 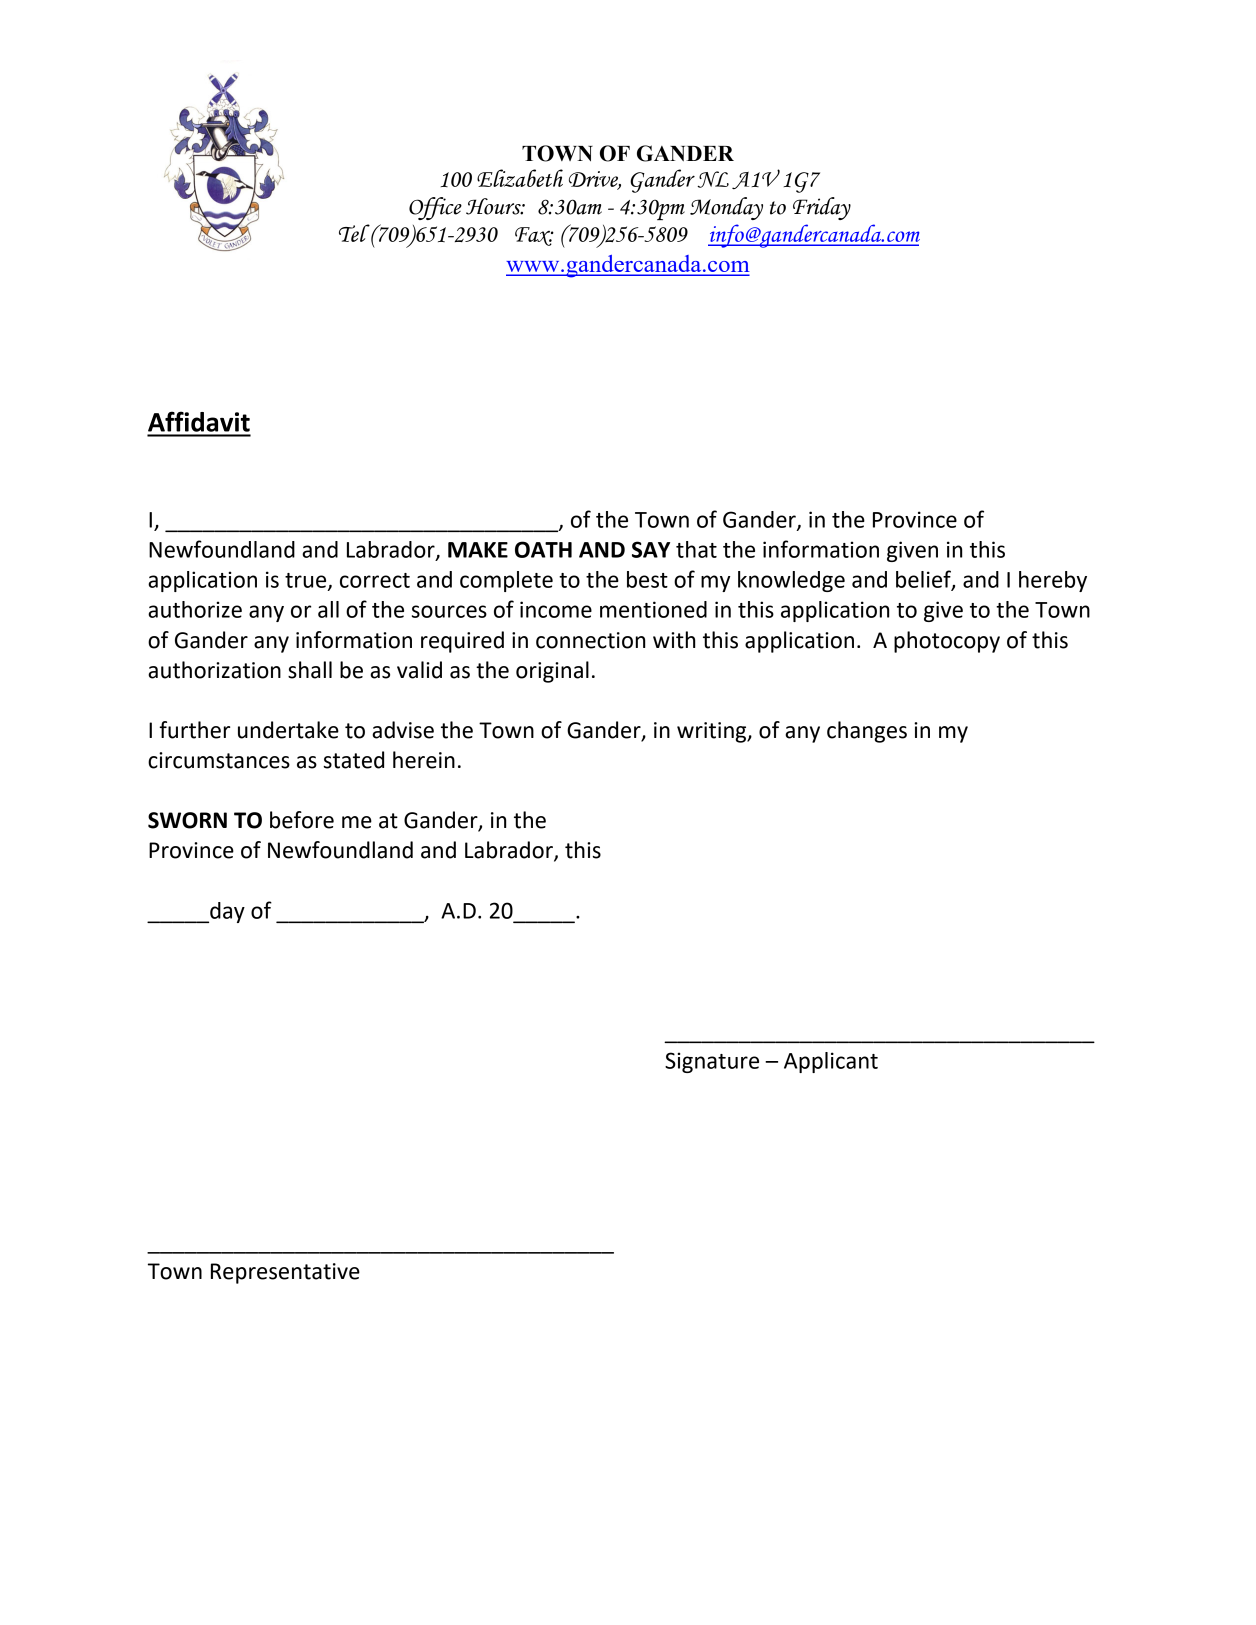 What do you see at coordinates (534, 236) in the screenshot?
I see `Fax` at bounding box center [534, 236].
